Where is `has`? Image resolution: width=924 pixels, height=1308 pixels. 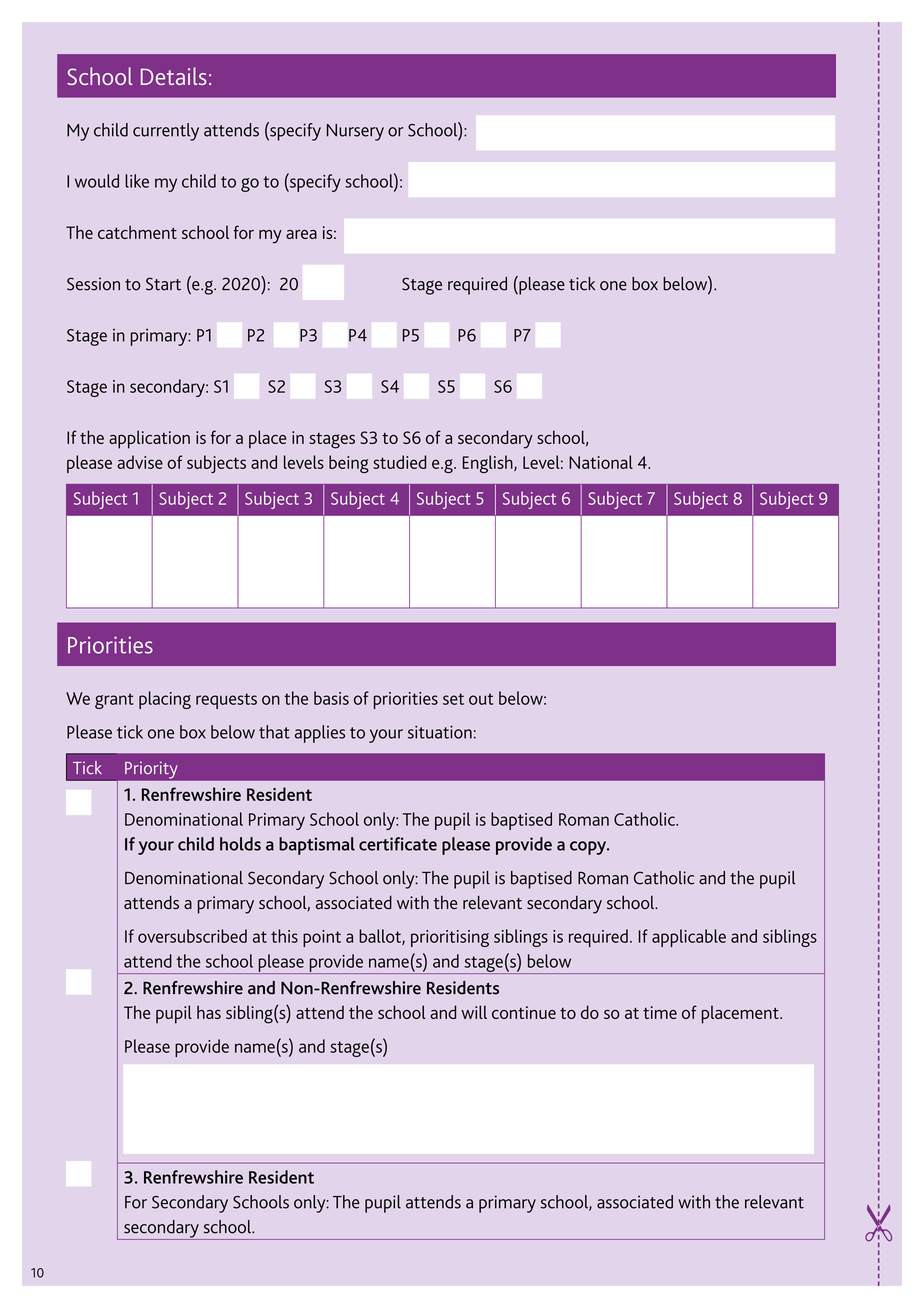
has is located at coordinates (209, 1012).
